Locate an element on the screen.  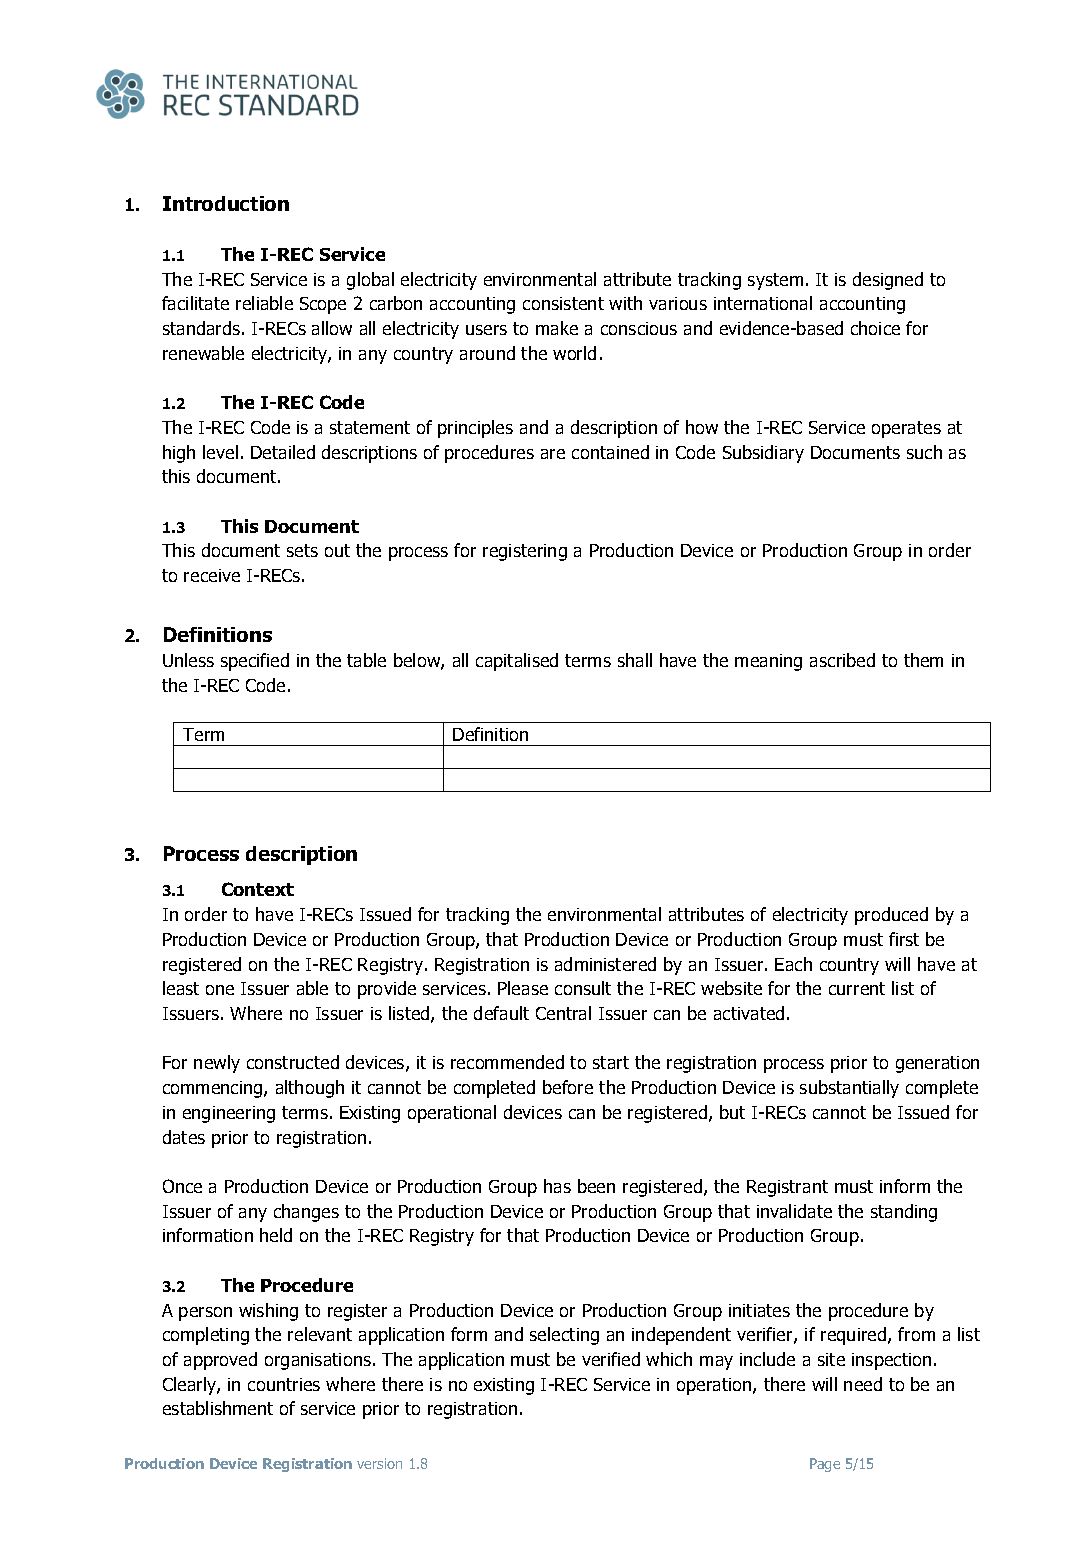
Page is located at coordinates (825, 1465).
